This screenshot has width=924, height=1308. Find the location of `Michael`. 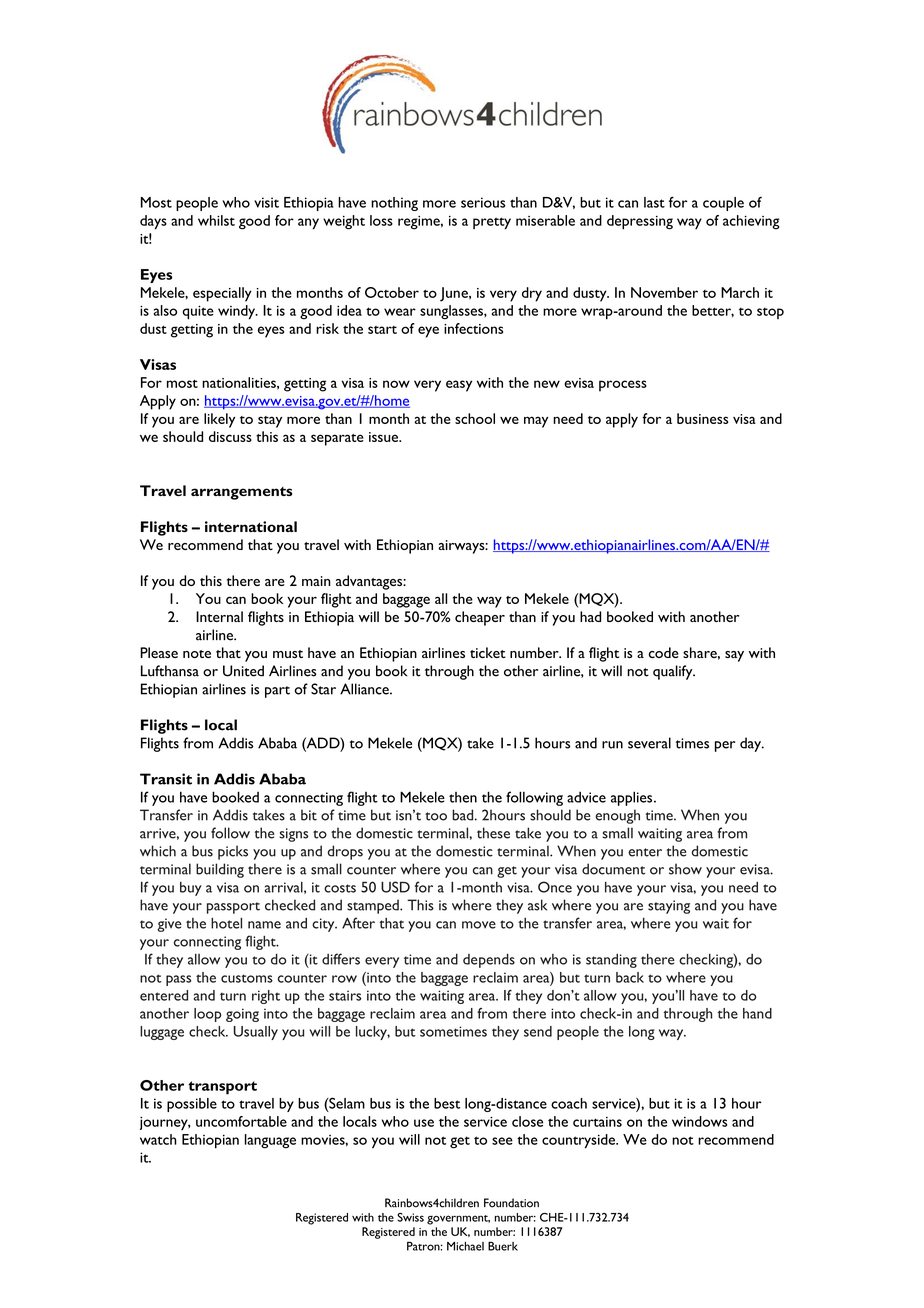

Michael is located at coordinates (465, 1246).
